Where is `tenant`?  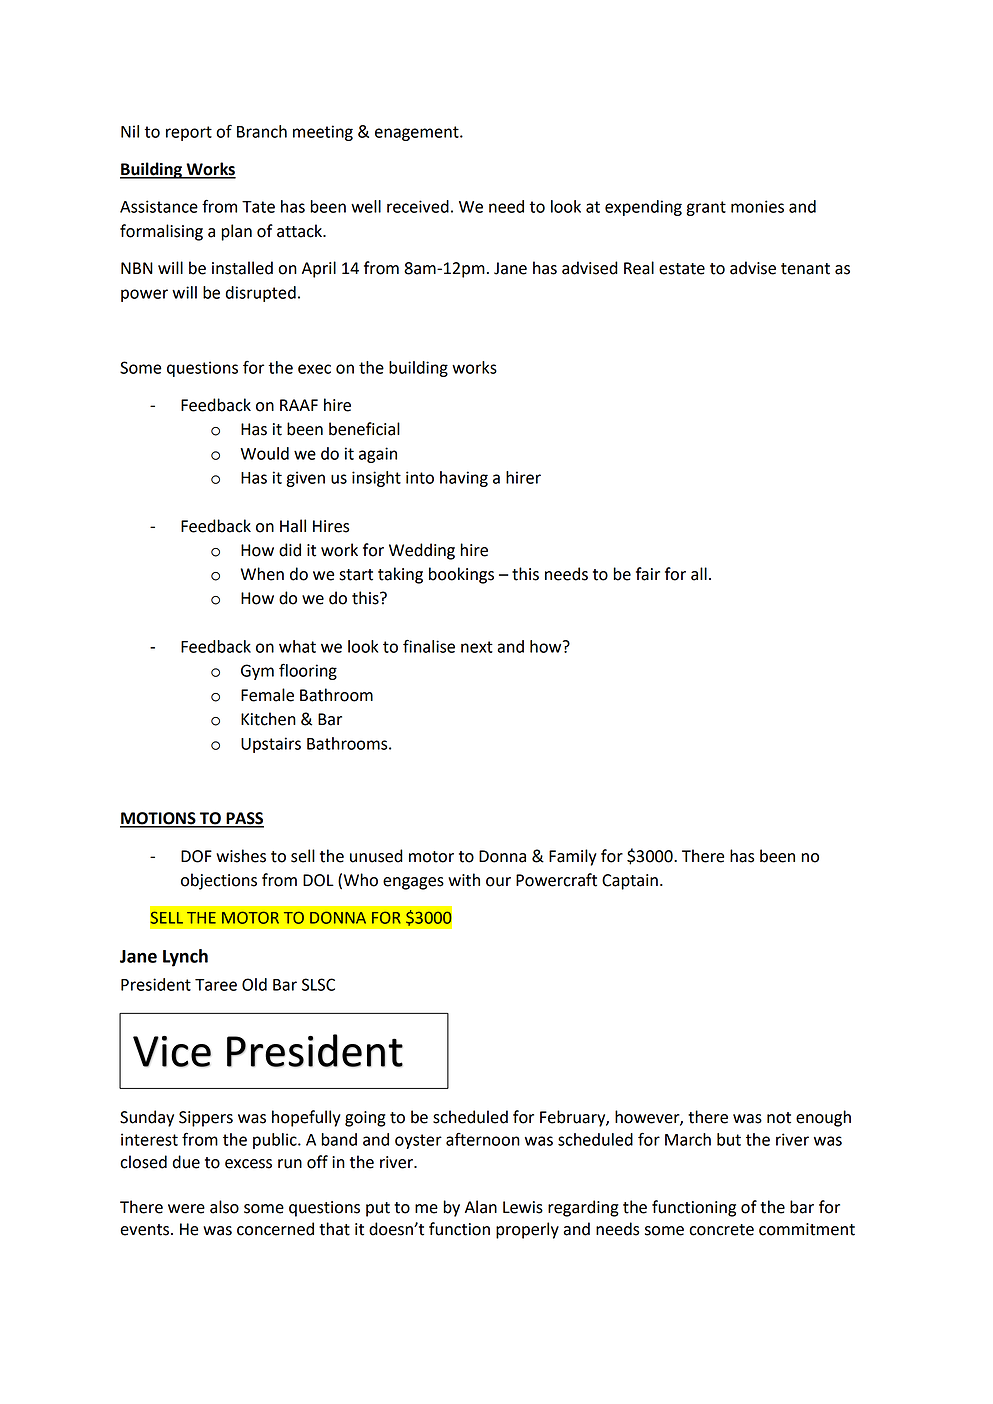 tenant is located at coordinates (805, 269).
